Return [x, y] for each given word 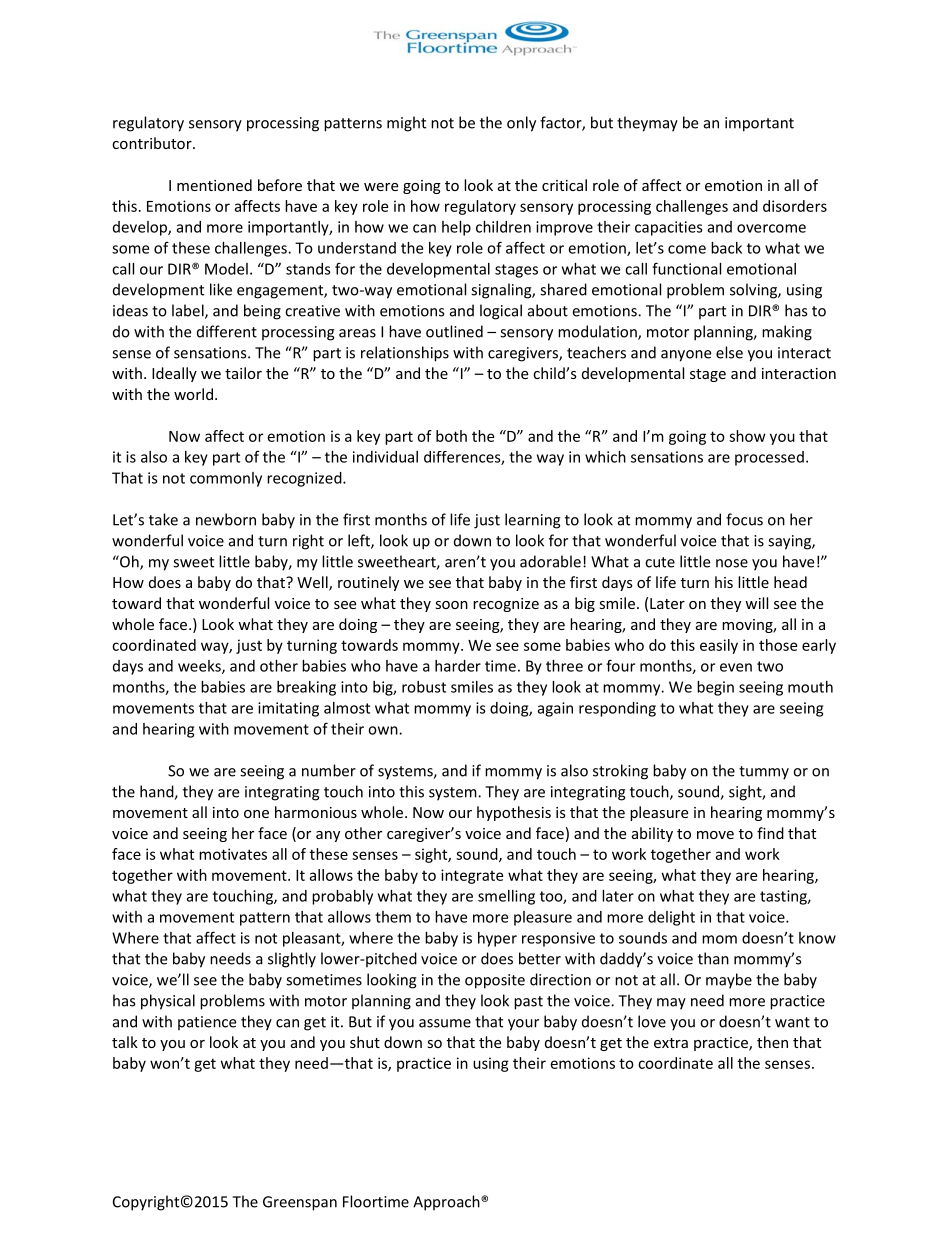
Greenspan [300, 1203]
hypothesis [514, 813]
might [406, 124]
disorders [795, 206]
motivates [233, 854]
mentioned [214, 185]
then [772, 1042]
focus [744, 519]
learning [533, 521]
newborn [226, 519]
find [770, 833]
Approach [447, 1203]
